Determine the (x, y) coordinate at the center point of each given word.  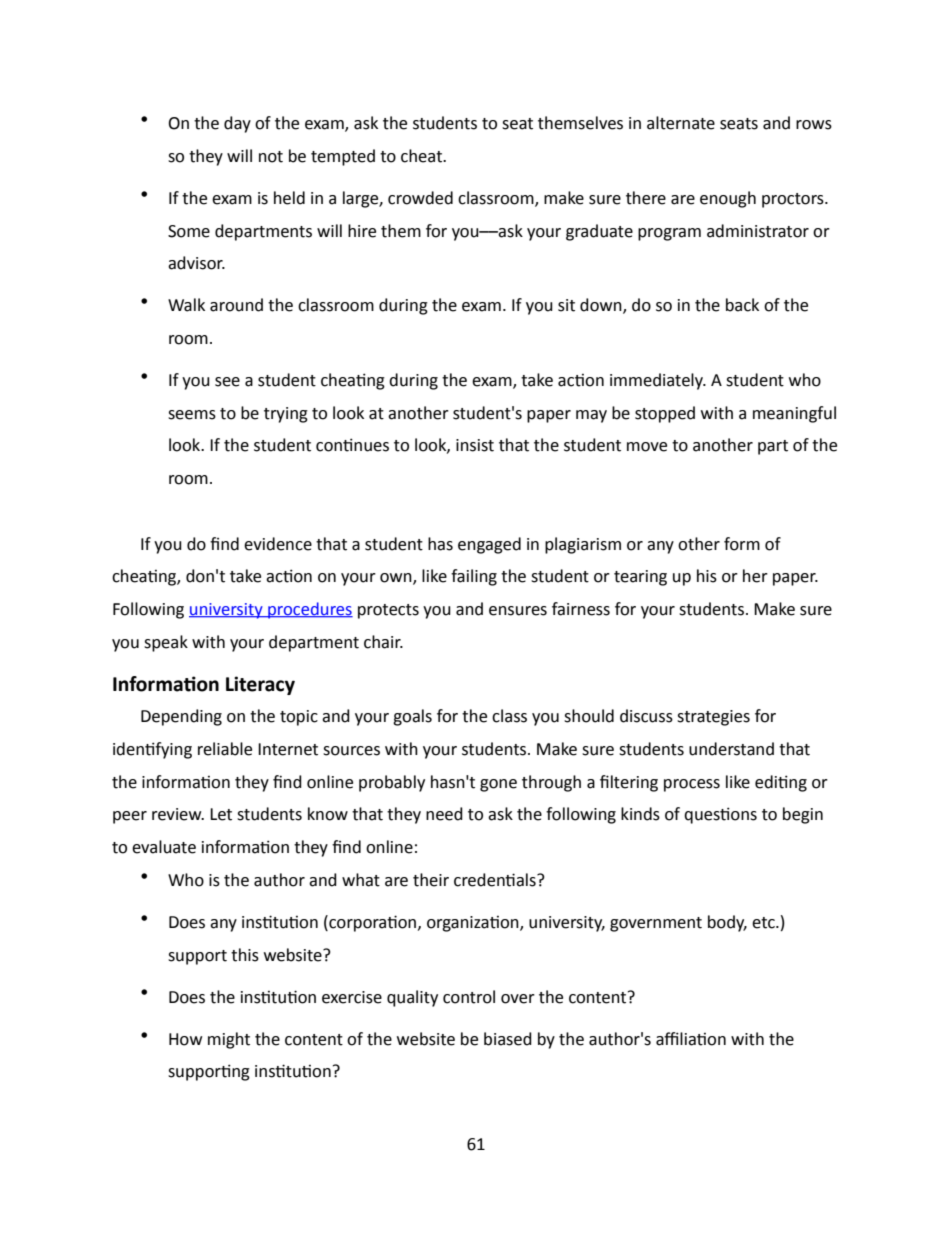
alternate (681, 123)
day (237, 124)
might (229, 1040)
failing (474, 577)
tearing (640, 578)
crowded (420, 198)
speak (166, 643)
